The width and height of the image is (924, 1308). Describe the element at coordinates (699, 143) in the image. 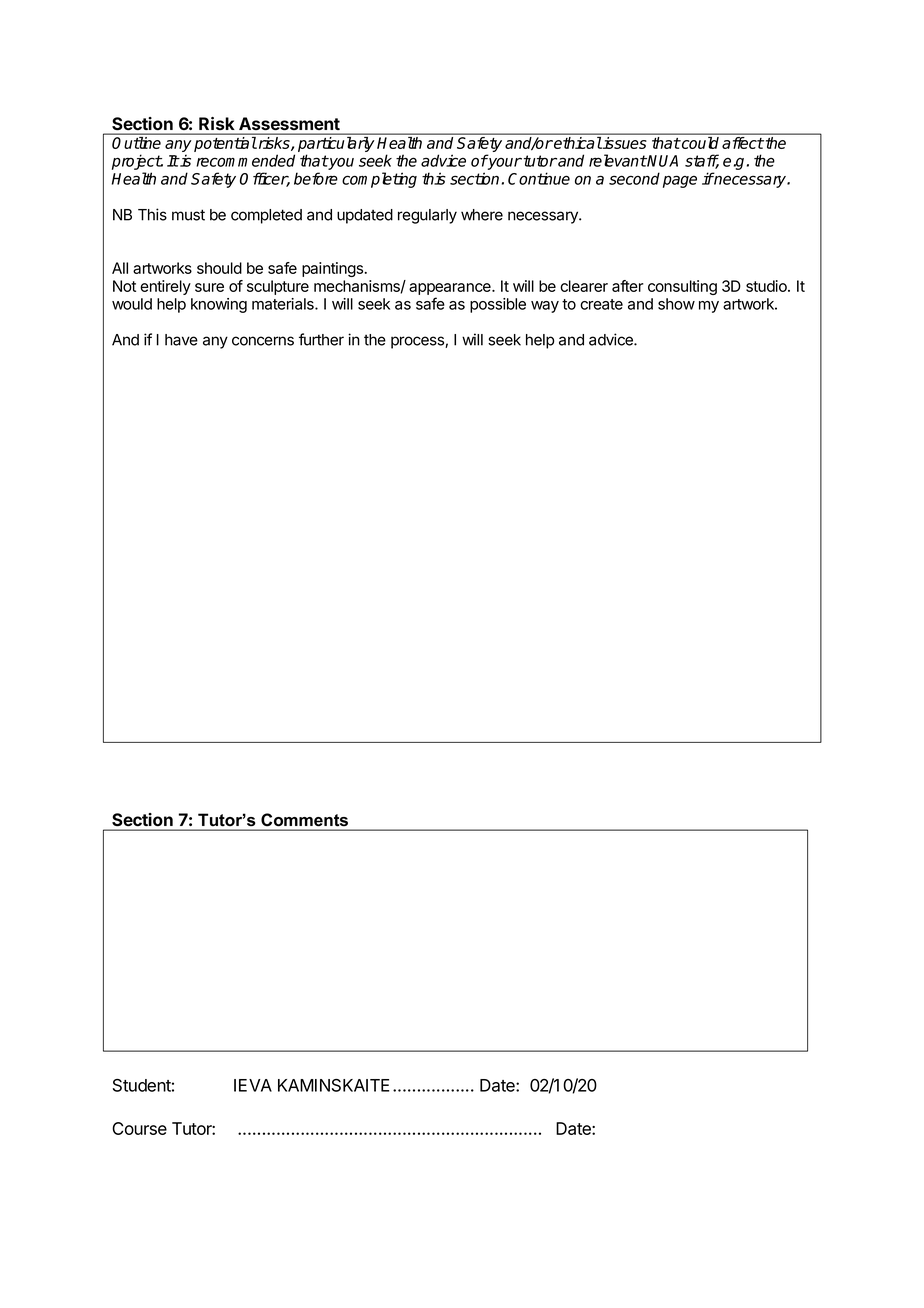

I see `could` at that location.
